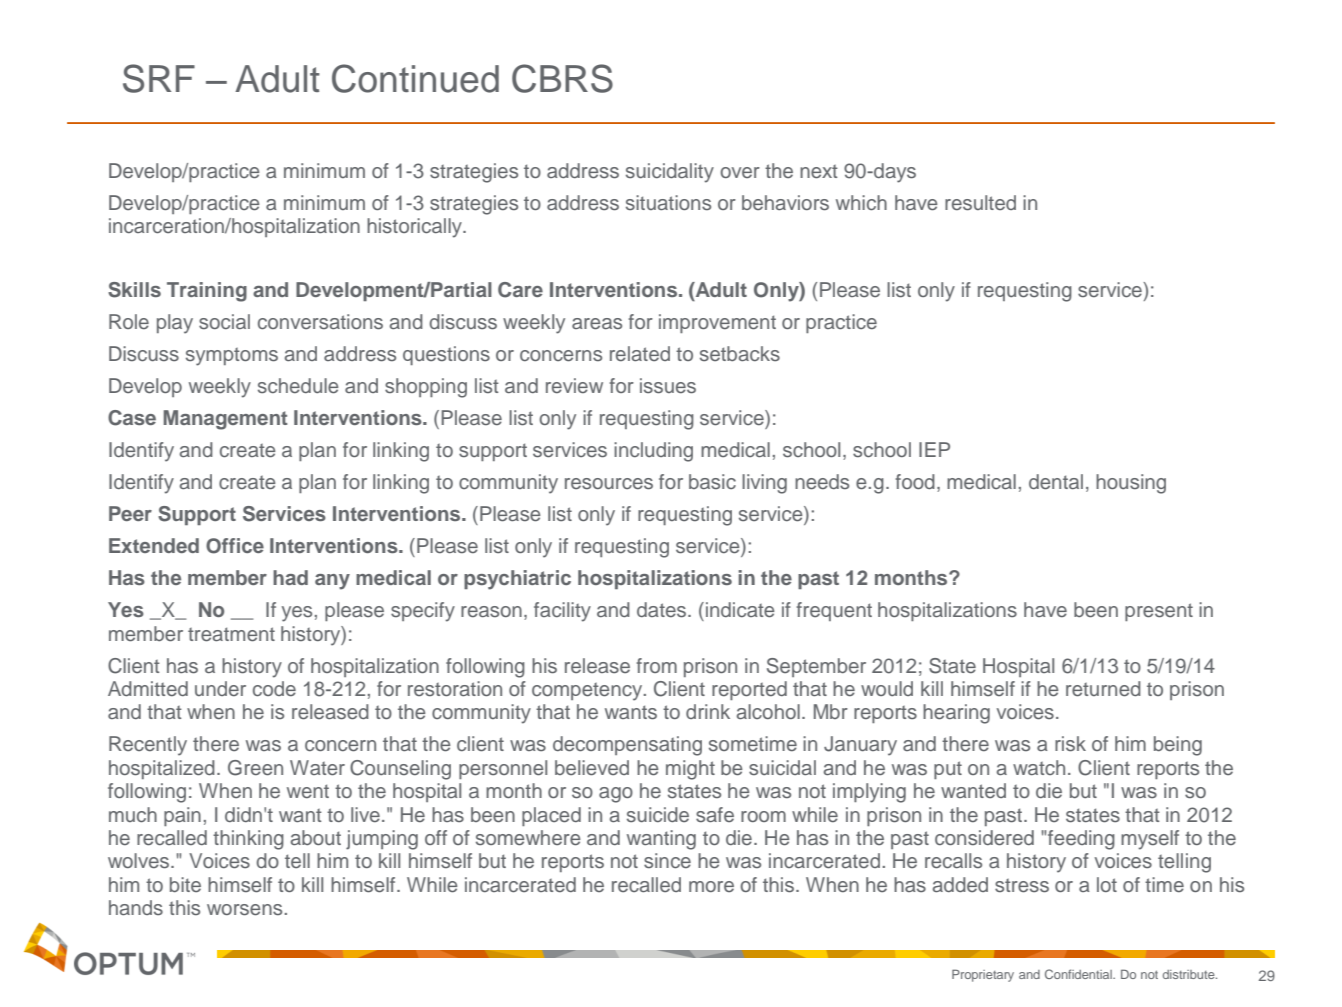 This screenshot has width=1342, height=1007. What do you see at coordinates (1056, 482) in the screenshot?
I see `dental` at bounding box center [1056, 482].
